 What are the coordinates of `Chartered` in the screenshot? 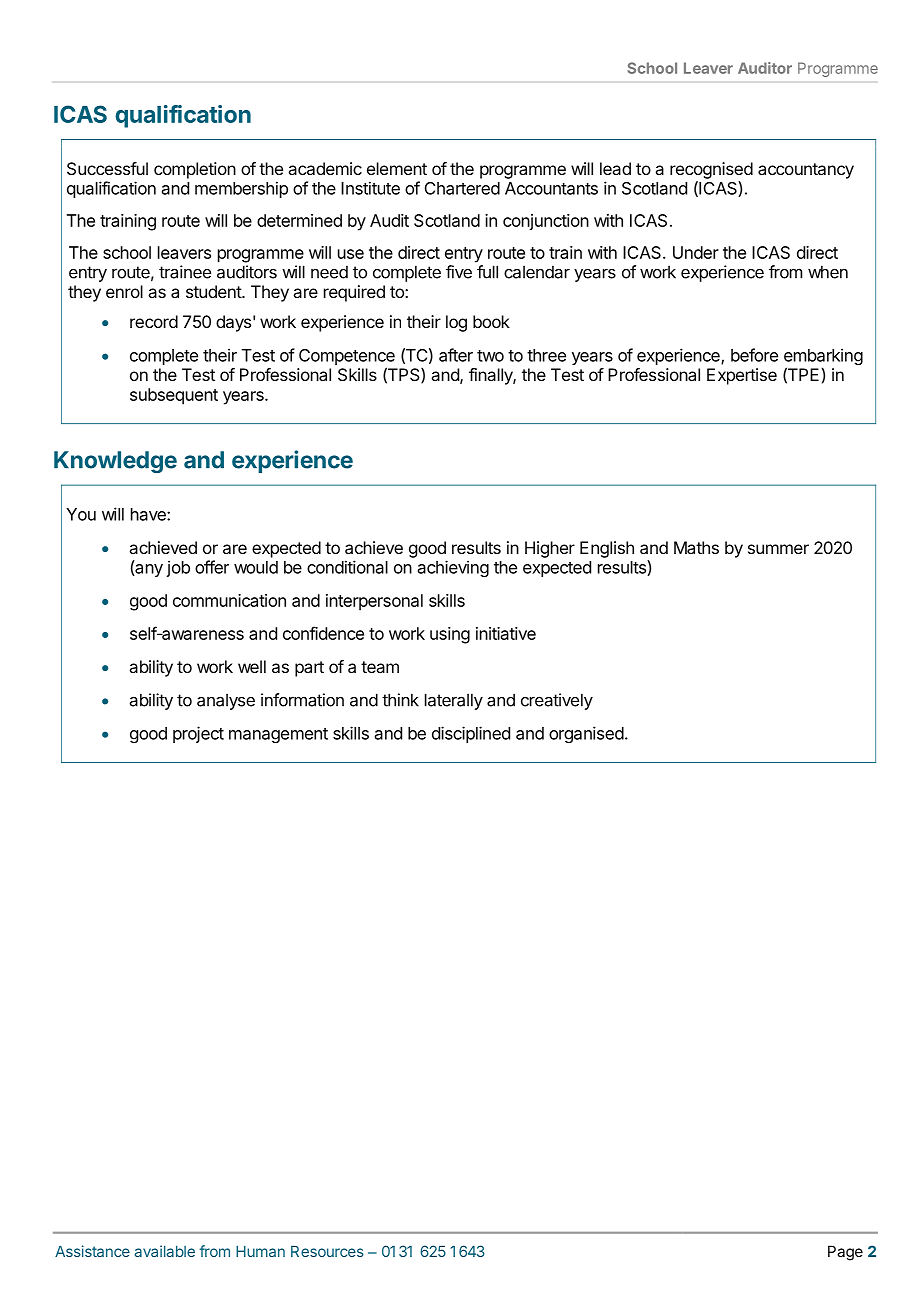 It's located at (462, 188).
